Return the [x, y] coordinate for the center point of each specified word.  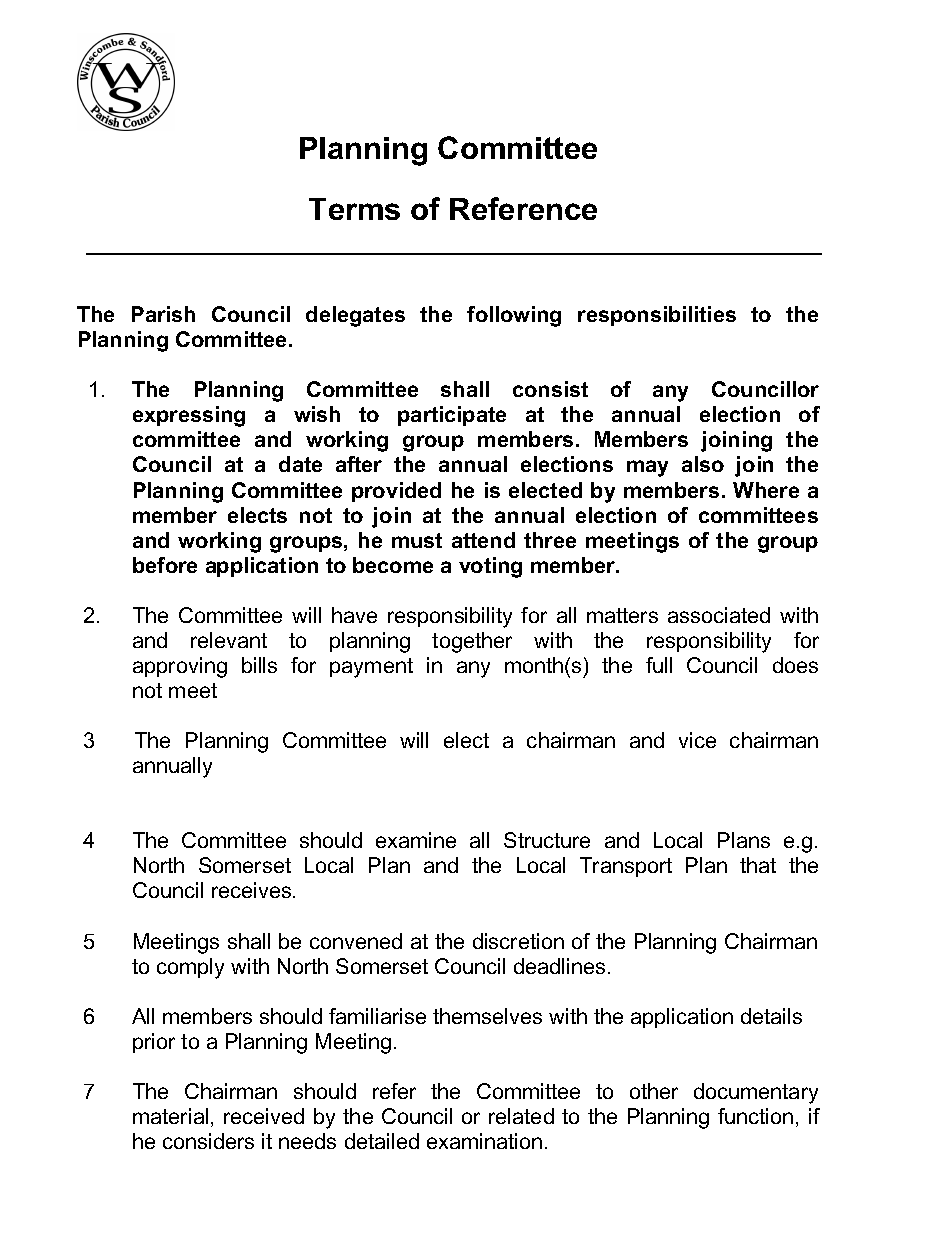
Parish [163, 314]
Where [766, 490]
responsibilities [657, 316]
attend [483, 540]
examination [484, 1141]
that [758, 865]
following [514, 316]
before [165, 565]
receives [253, 890]
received [264, 1116]
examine [416, 840]
